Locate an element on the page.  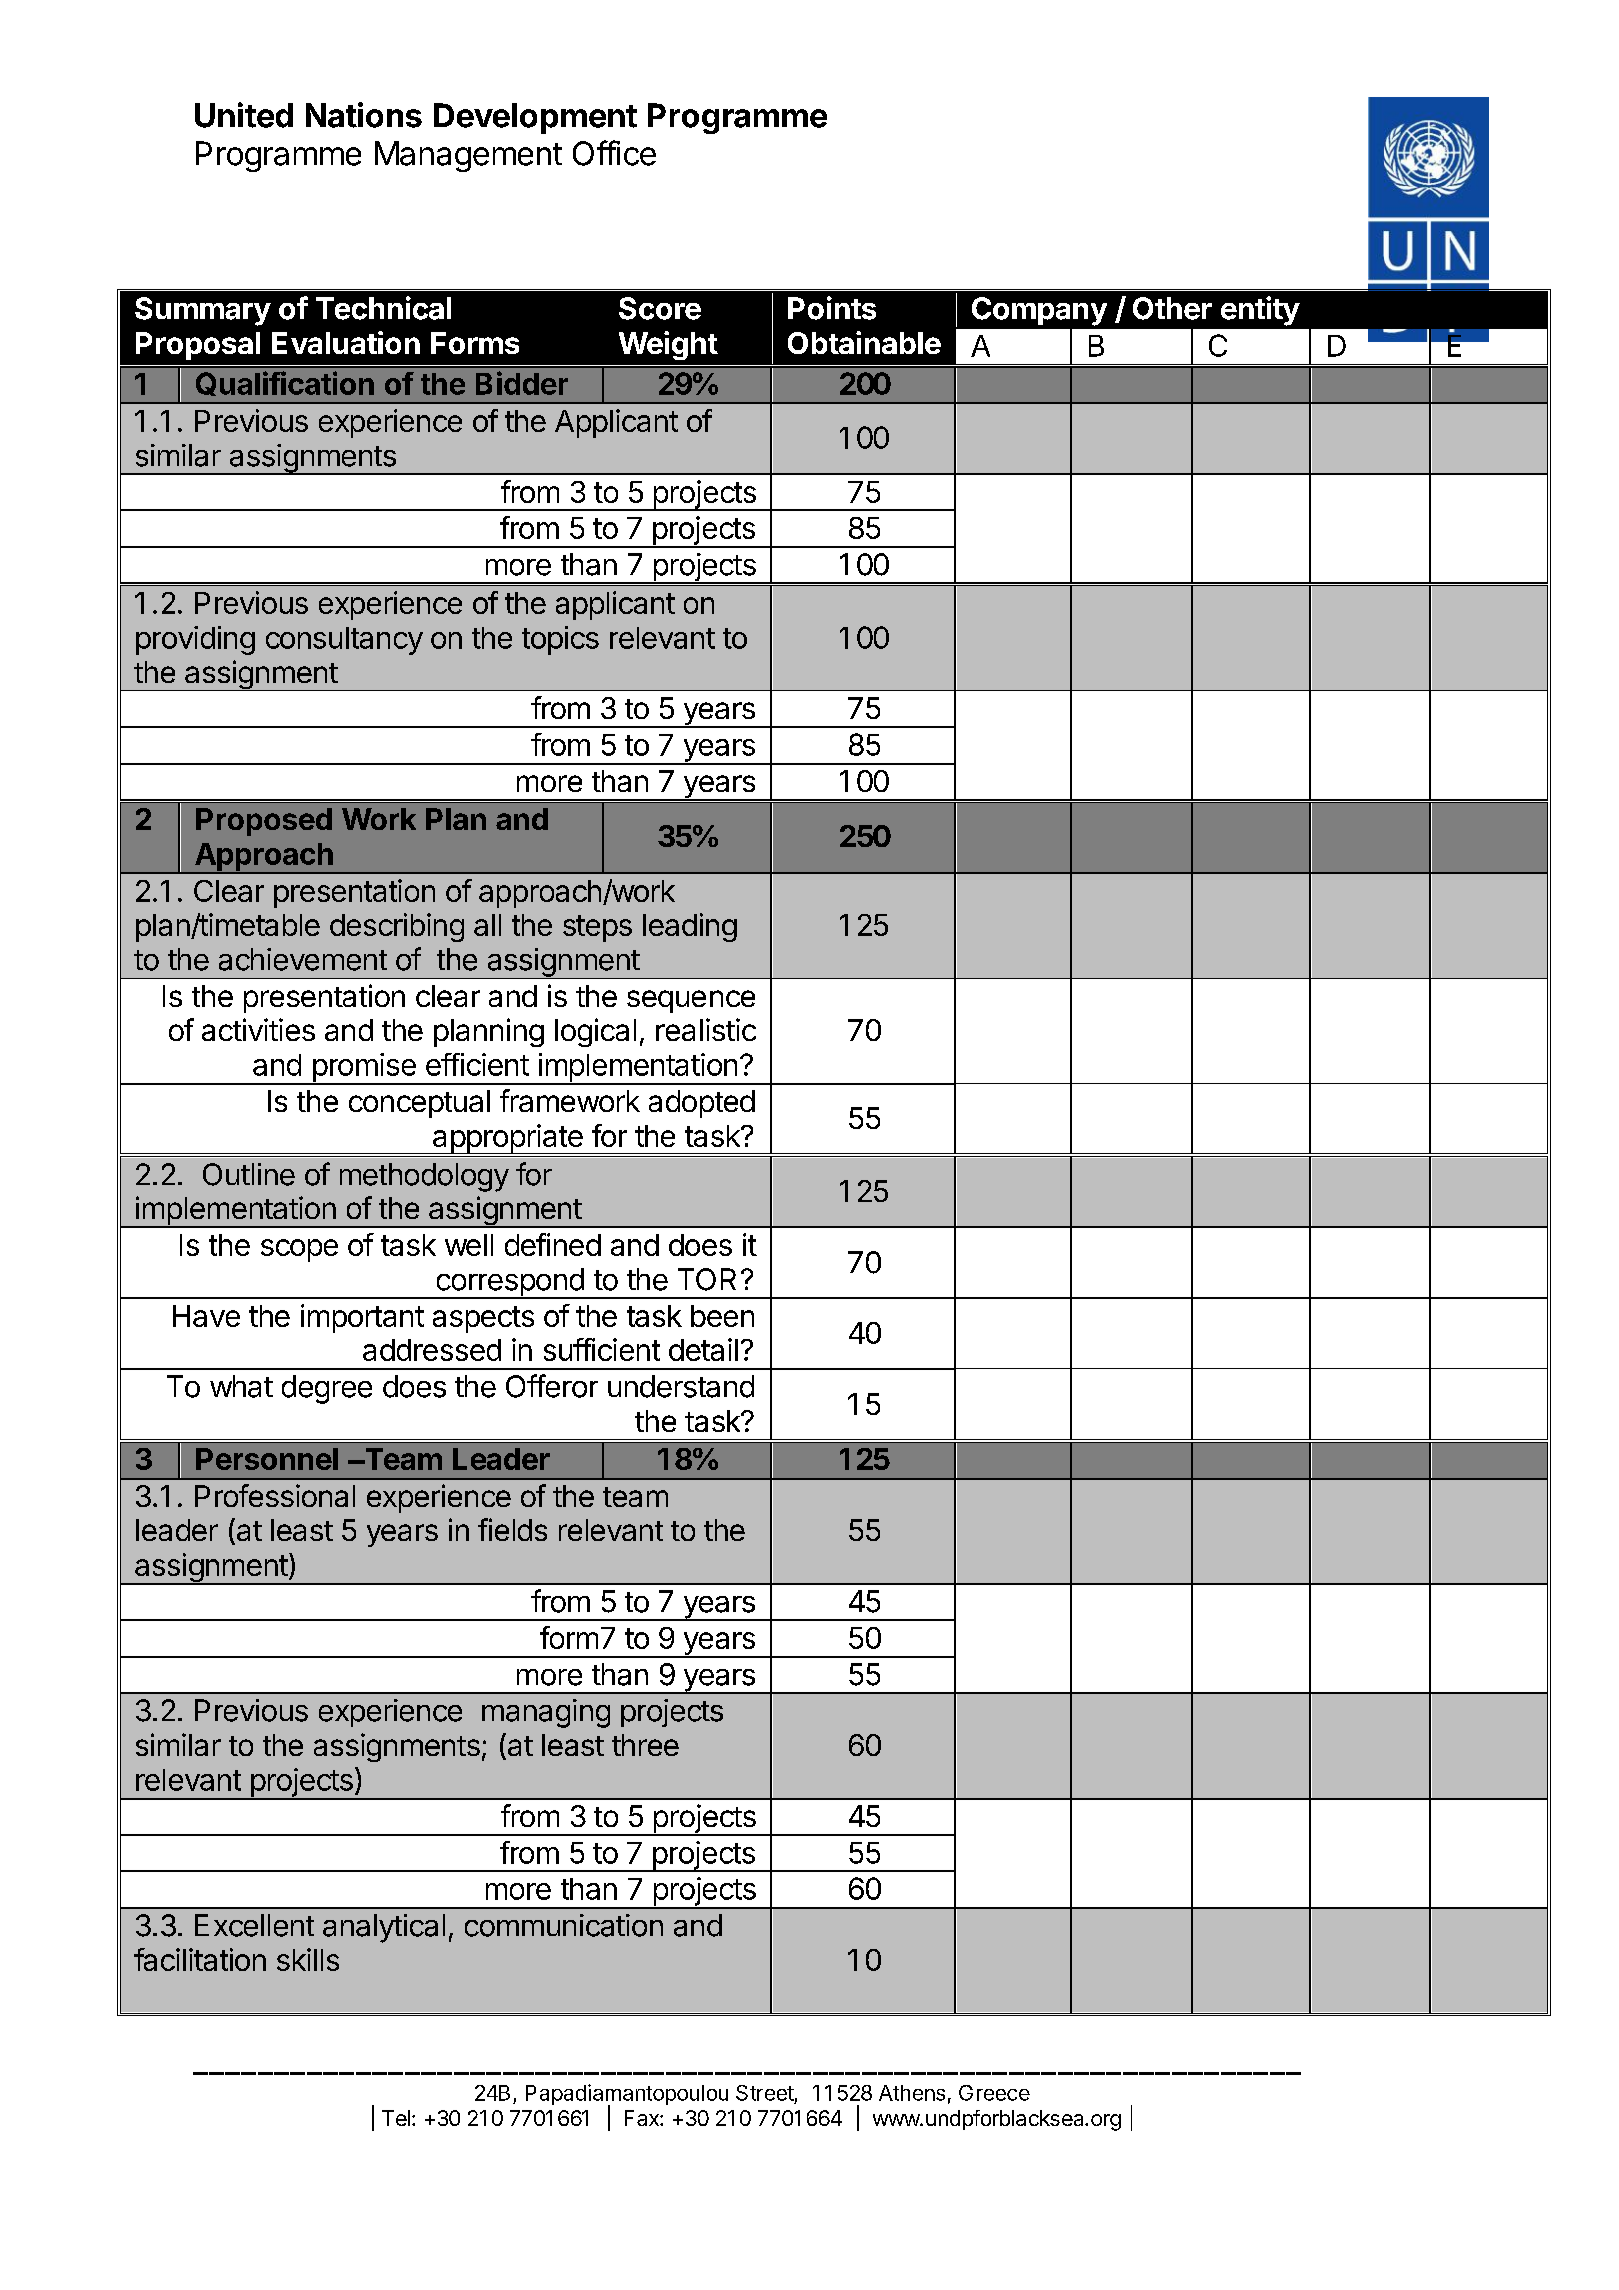
Company is located at coordinates (1039, 311).
